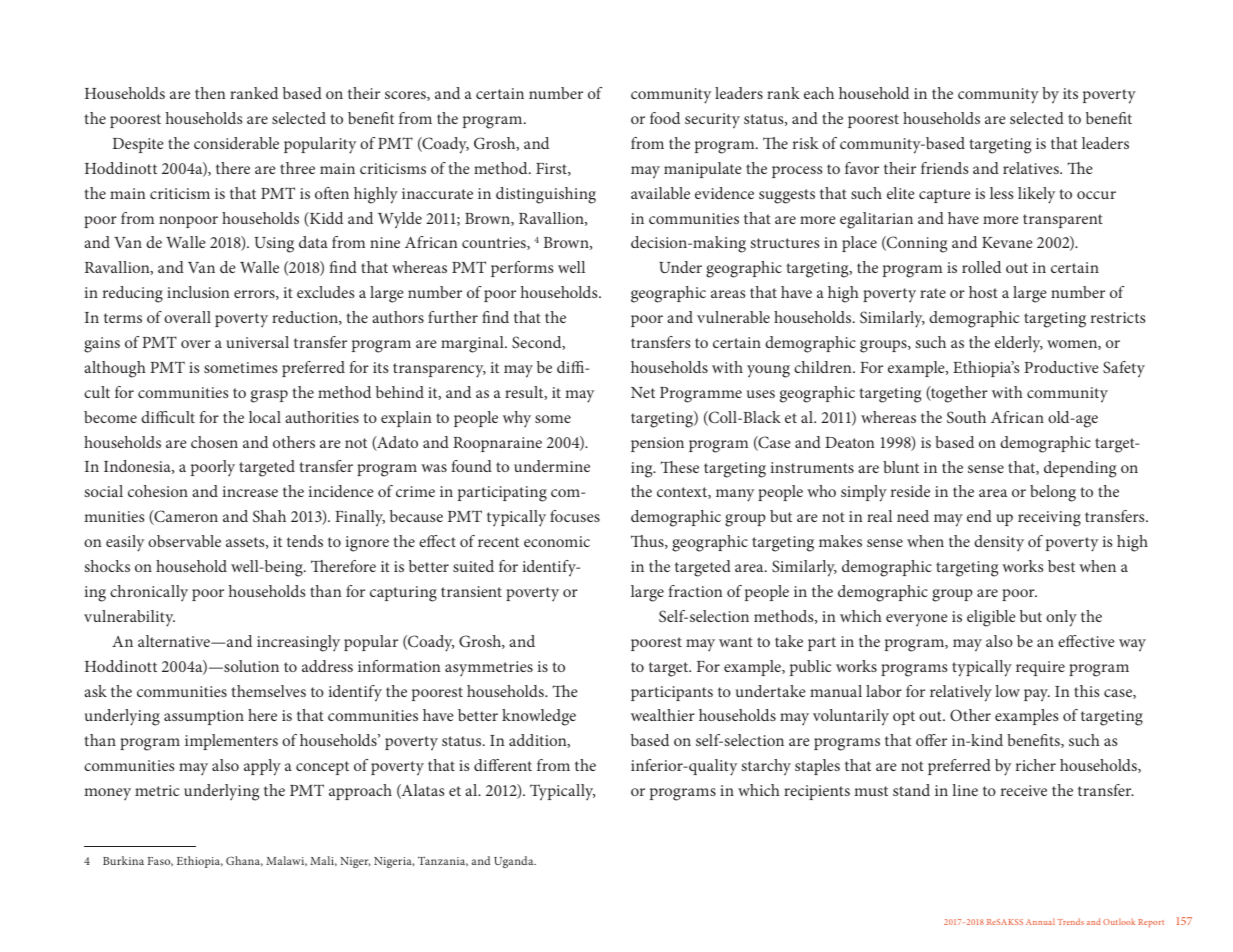 The width and height of the page is (1233, 952). I want to click on food, so click(665, 118).
